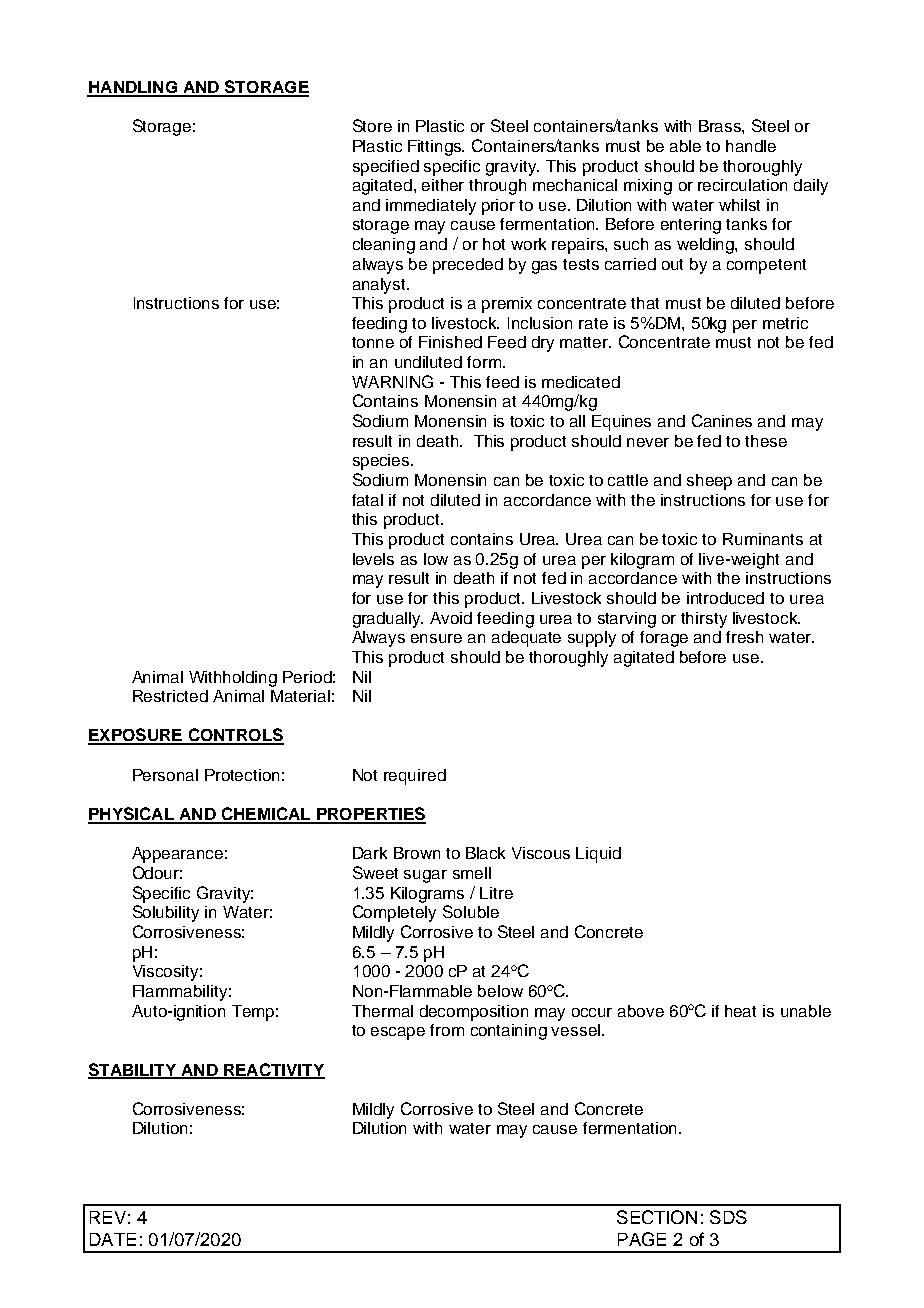  I want to click on Solubility, so click(166, 913).
